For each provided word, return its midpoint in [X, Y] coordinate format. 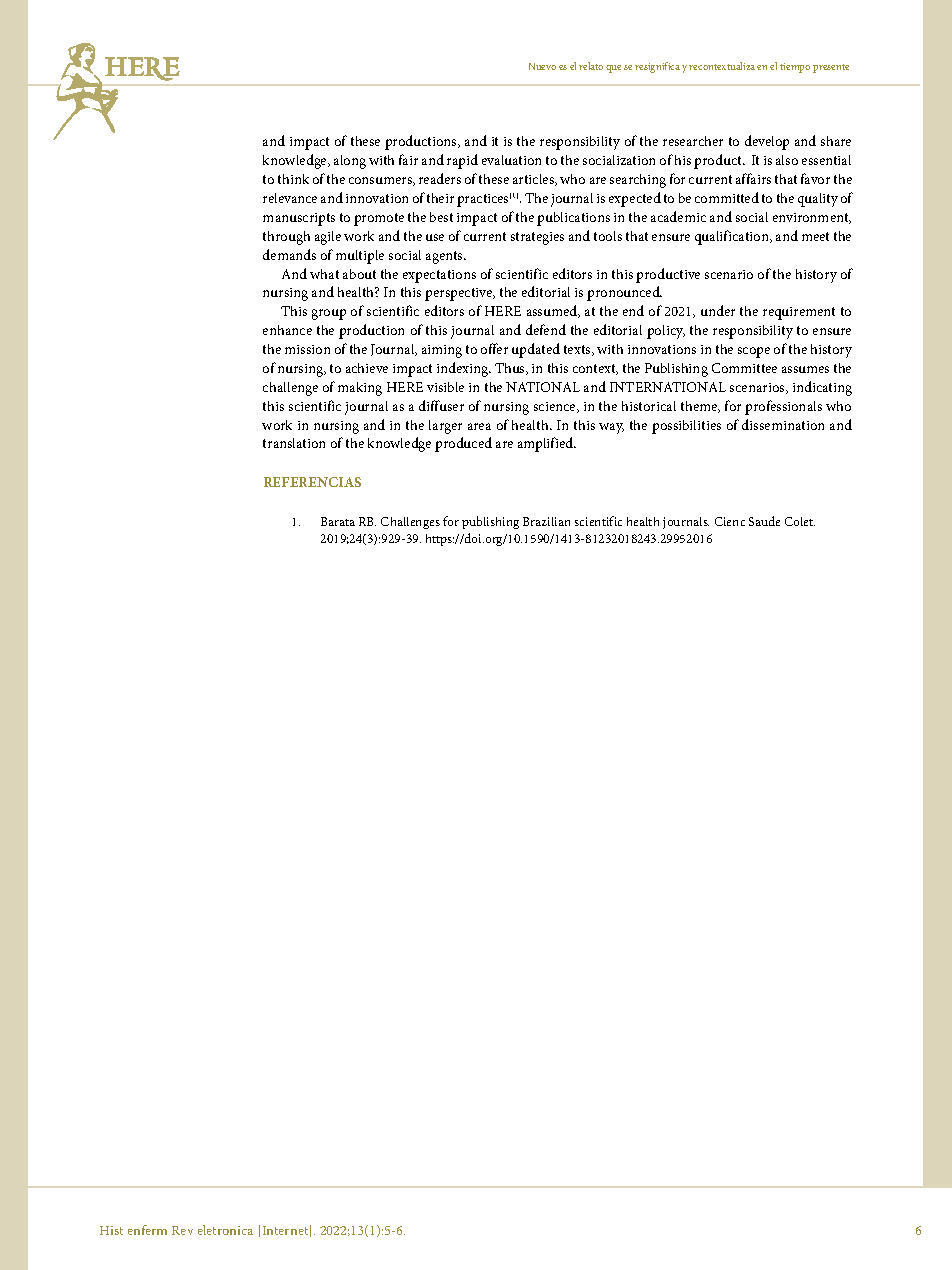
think [293, 179]
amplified [547, 444]
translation [294, 443]
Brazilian [546, 521]
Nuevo [542, 66]
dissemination [783, 424]
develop [767, 142]
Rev [182, 1230]
